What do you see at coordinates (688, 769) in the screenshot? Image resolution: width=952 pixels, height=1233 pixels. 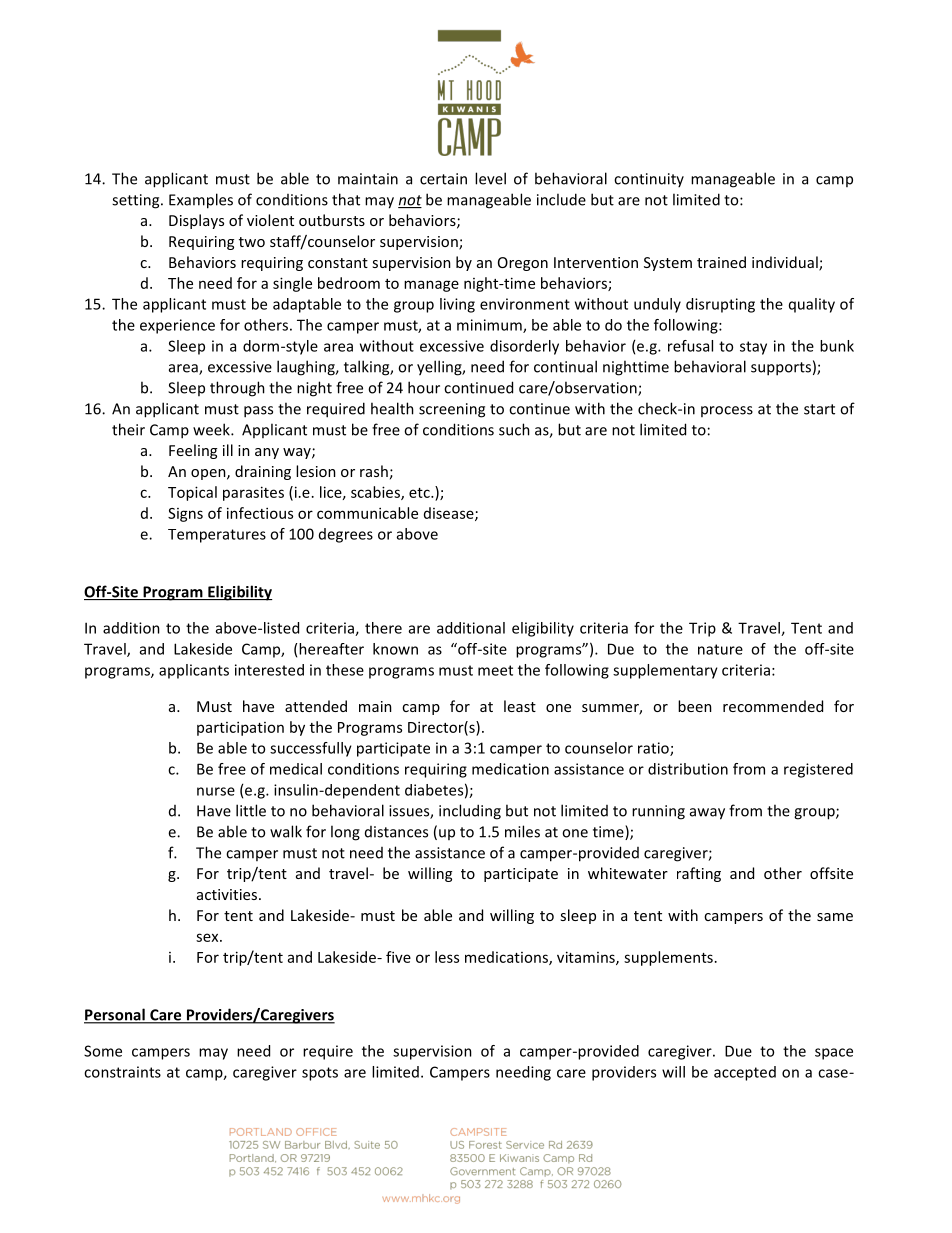 I see `distribution` at bounding box center [688, 769].
